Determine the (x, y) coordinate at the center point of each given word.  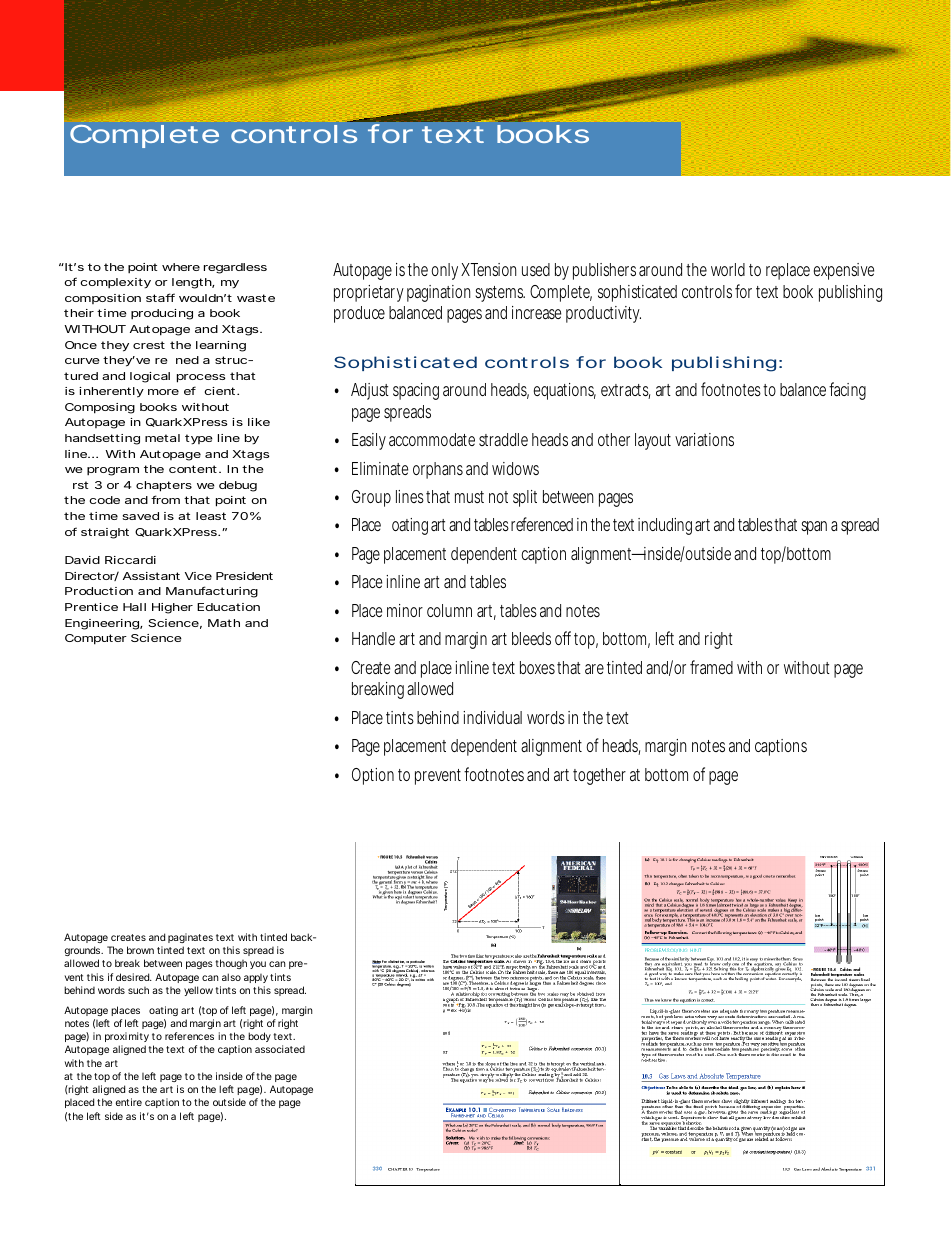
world (728, 269)
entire (129, 1102)
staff (160, 297)
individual (492, 717)
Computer (96, 639)
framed (711, 667)
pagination (438, 293)
